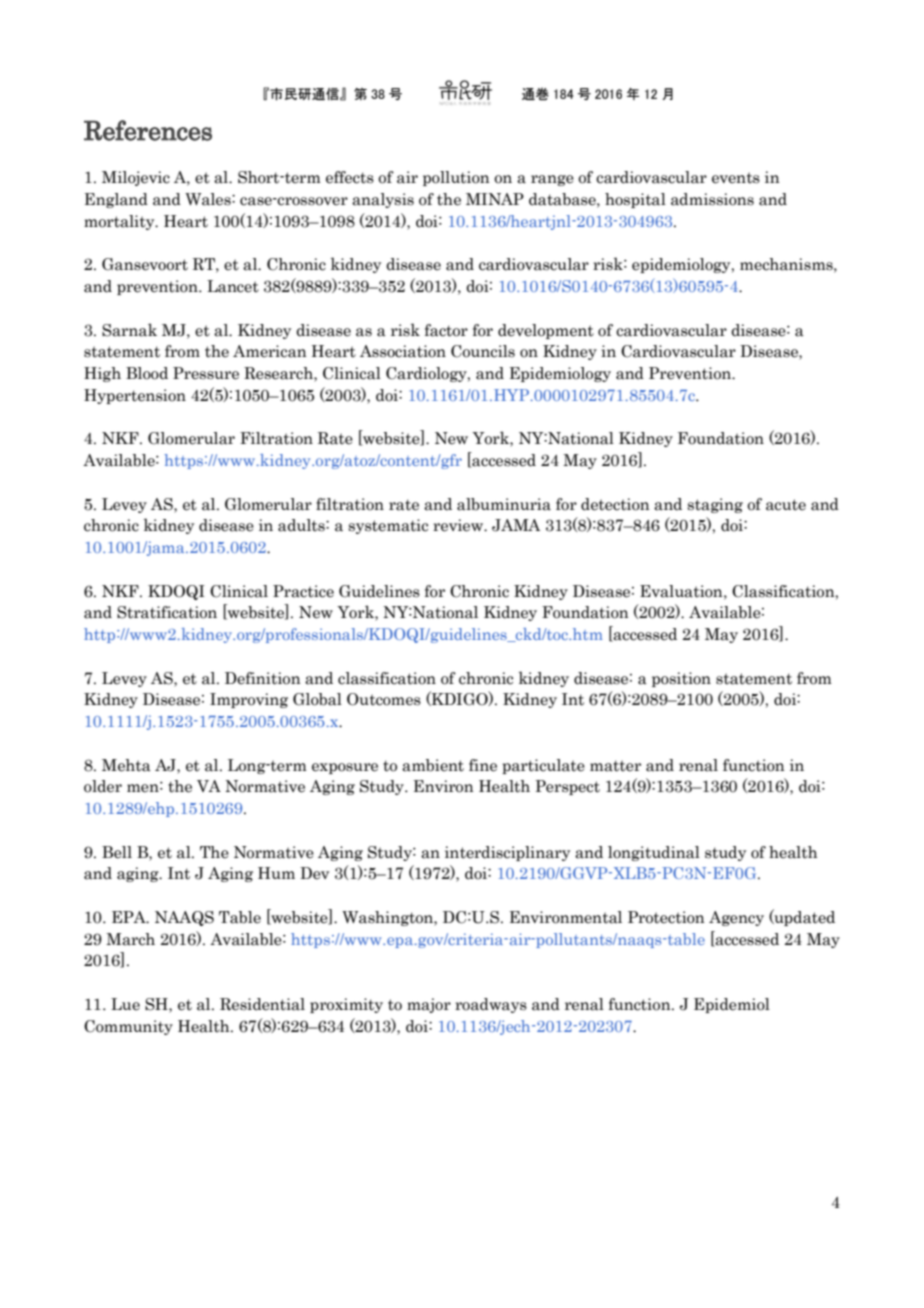 The width and height of the document is (924, 1308). What do you see at coordinates (456, 178) in the document?
I see `pollution` at bounding box center [456, 178].
